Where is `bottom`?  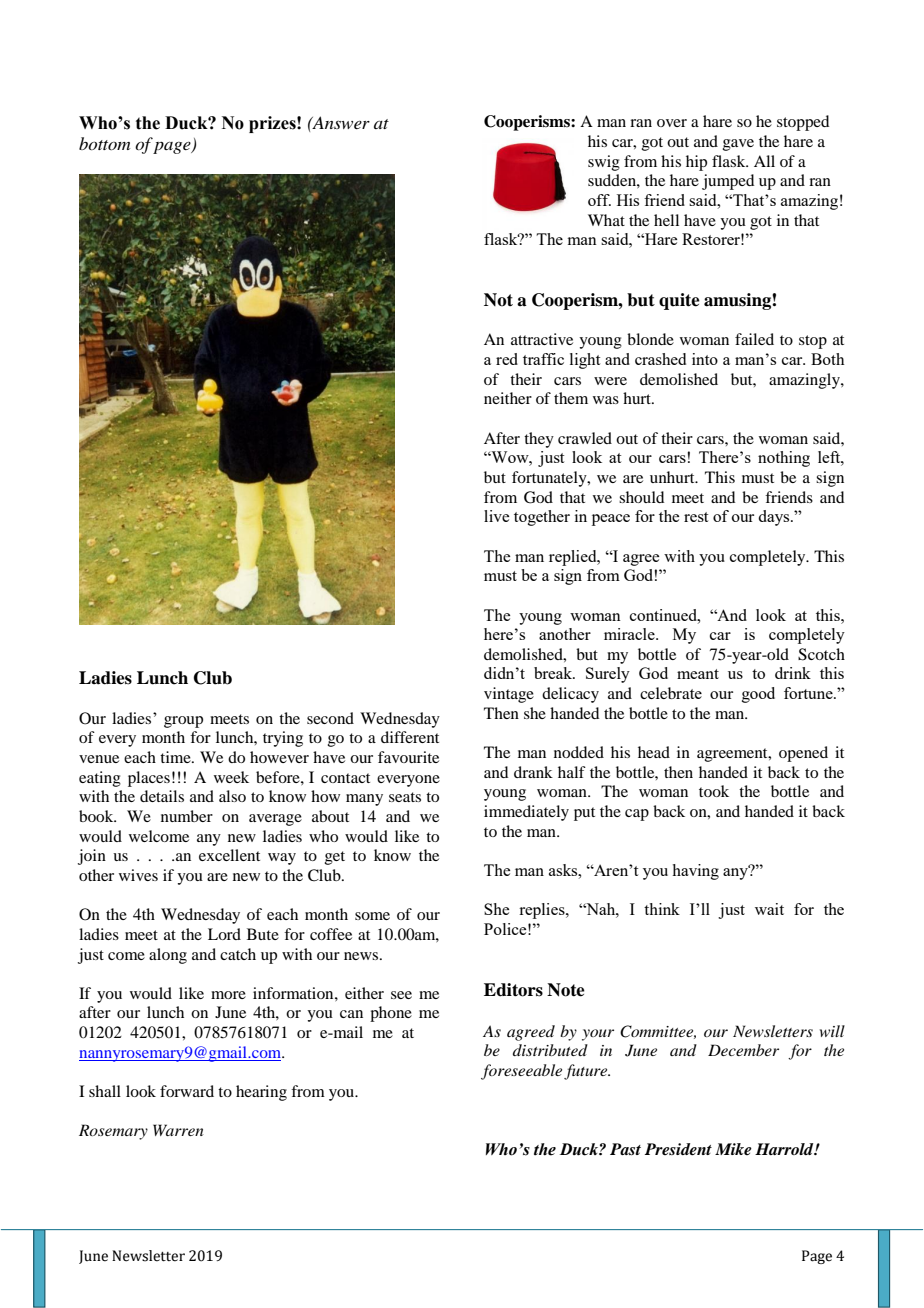 bottom is located at coordinates (104, 143).
